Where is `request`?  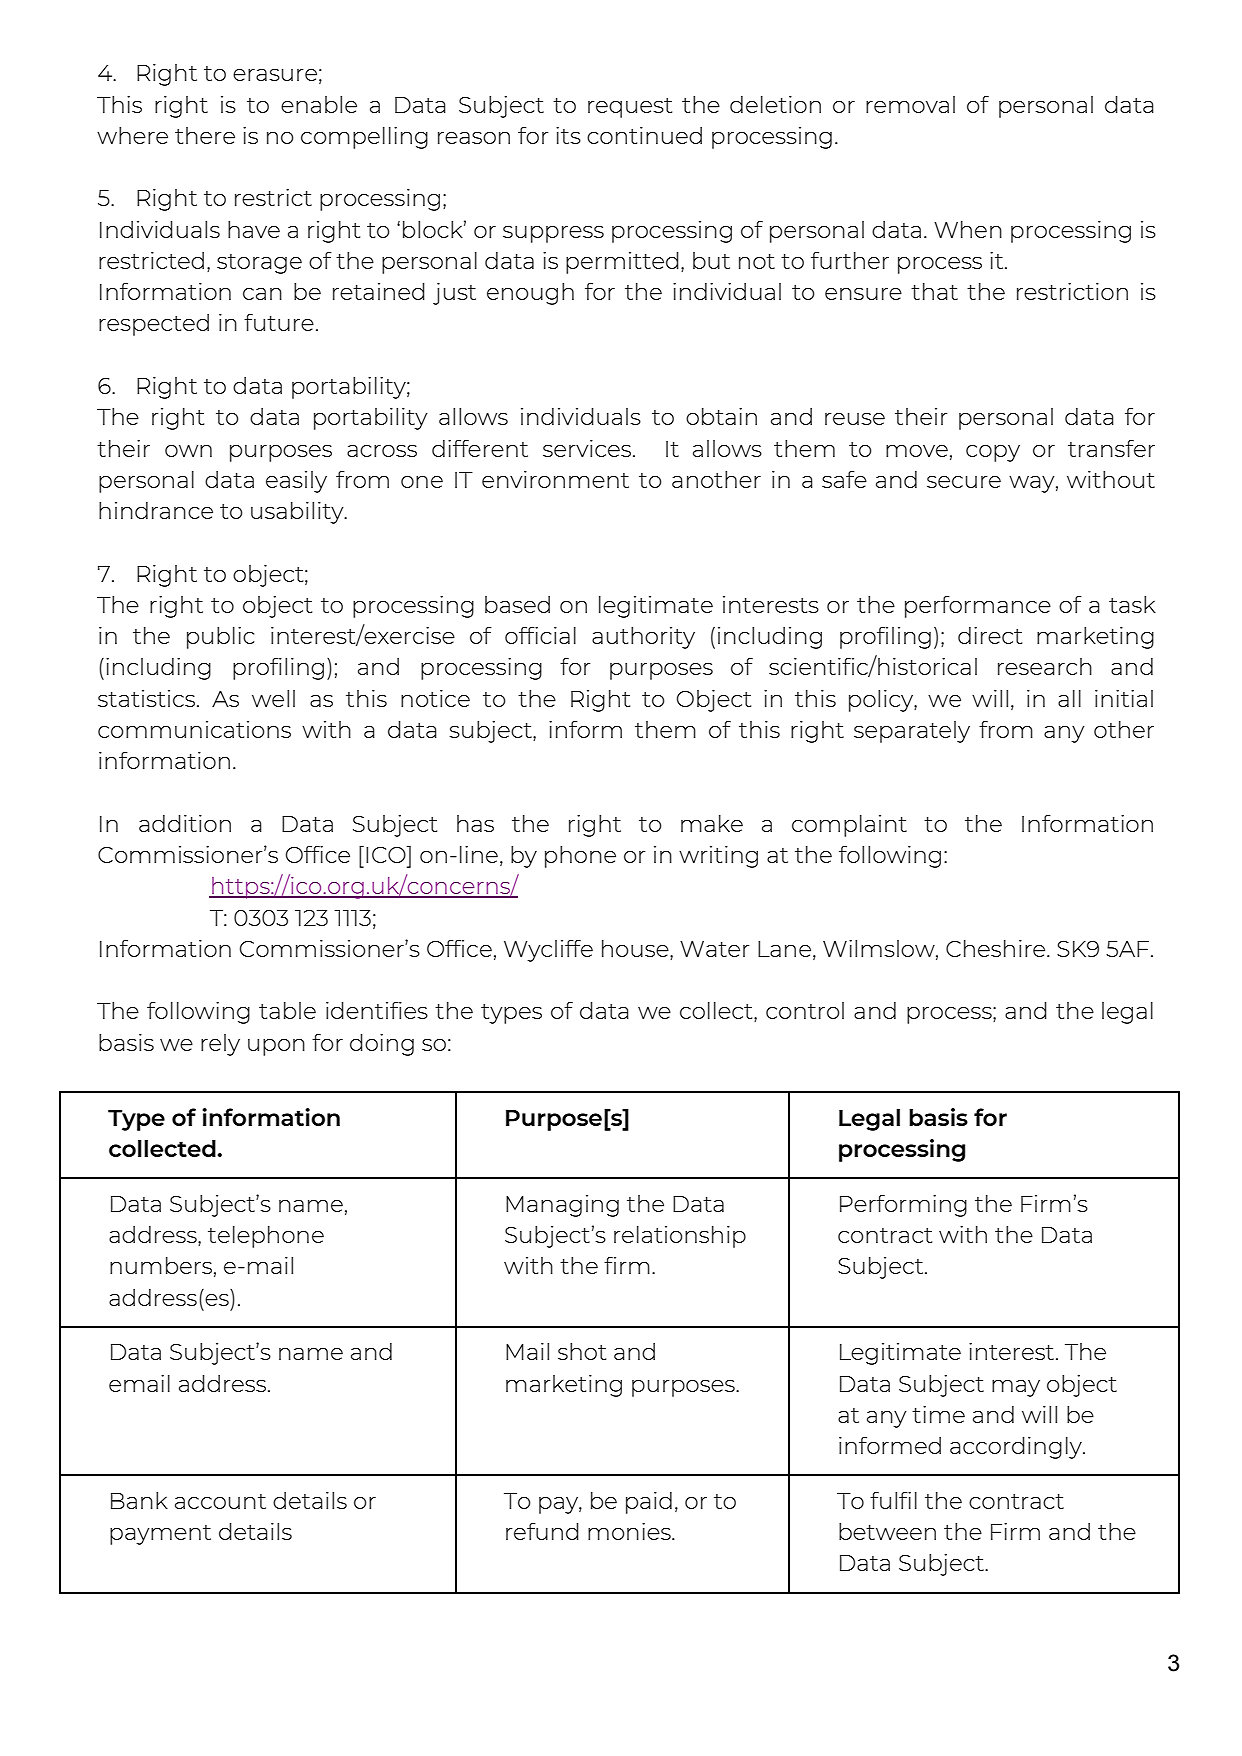
request is located at coordinates (630, 108).
